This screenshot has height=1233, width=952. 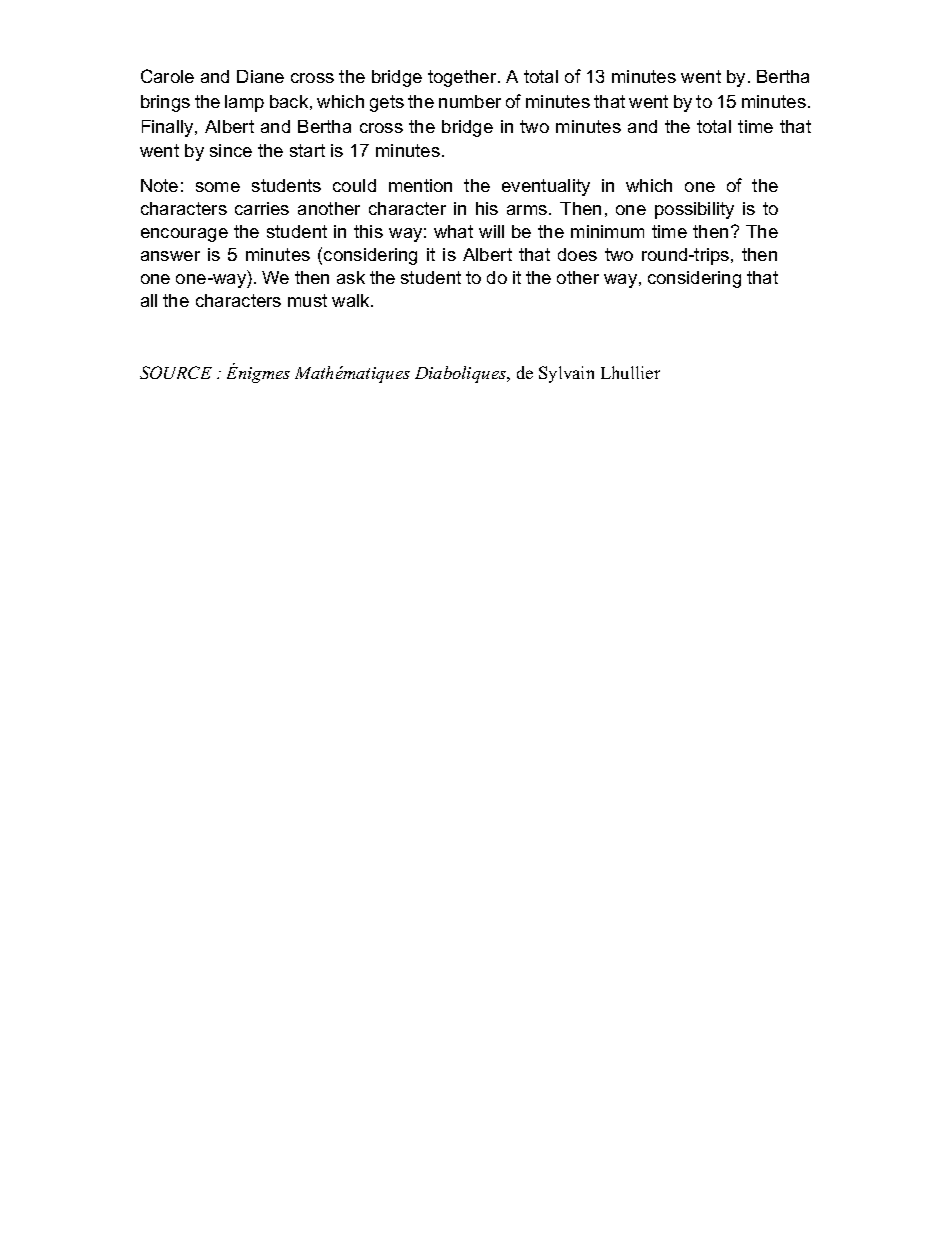 I want to click on mention, so click(x=420, y=185).
